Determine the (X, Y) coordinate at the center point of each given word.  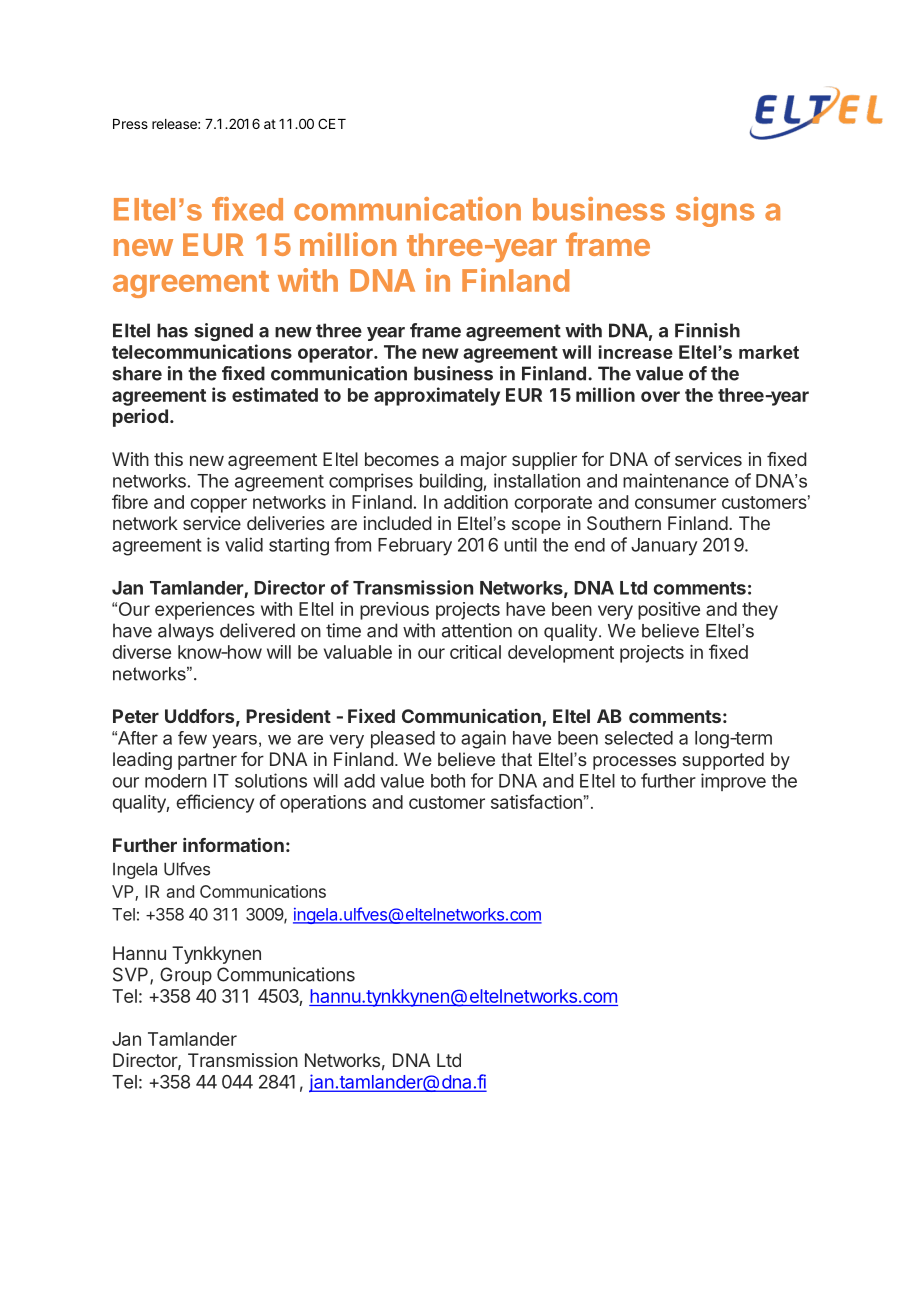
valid (244, 544)
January (664, 547)
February (415, 547)
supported (723, 761)
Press (130, 124)
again (483, 739)
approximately (437, 396)
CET (332, 123)
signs (715, 212)
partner (207, 761)
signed (223, 332)
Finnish (707, 330)
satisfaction (536, 801)
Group (186, 976)
